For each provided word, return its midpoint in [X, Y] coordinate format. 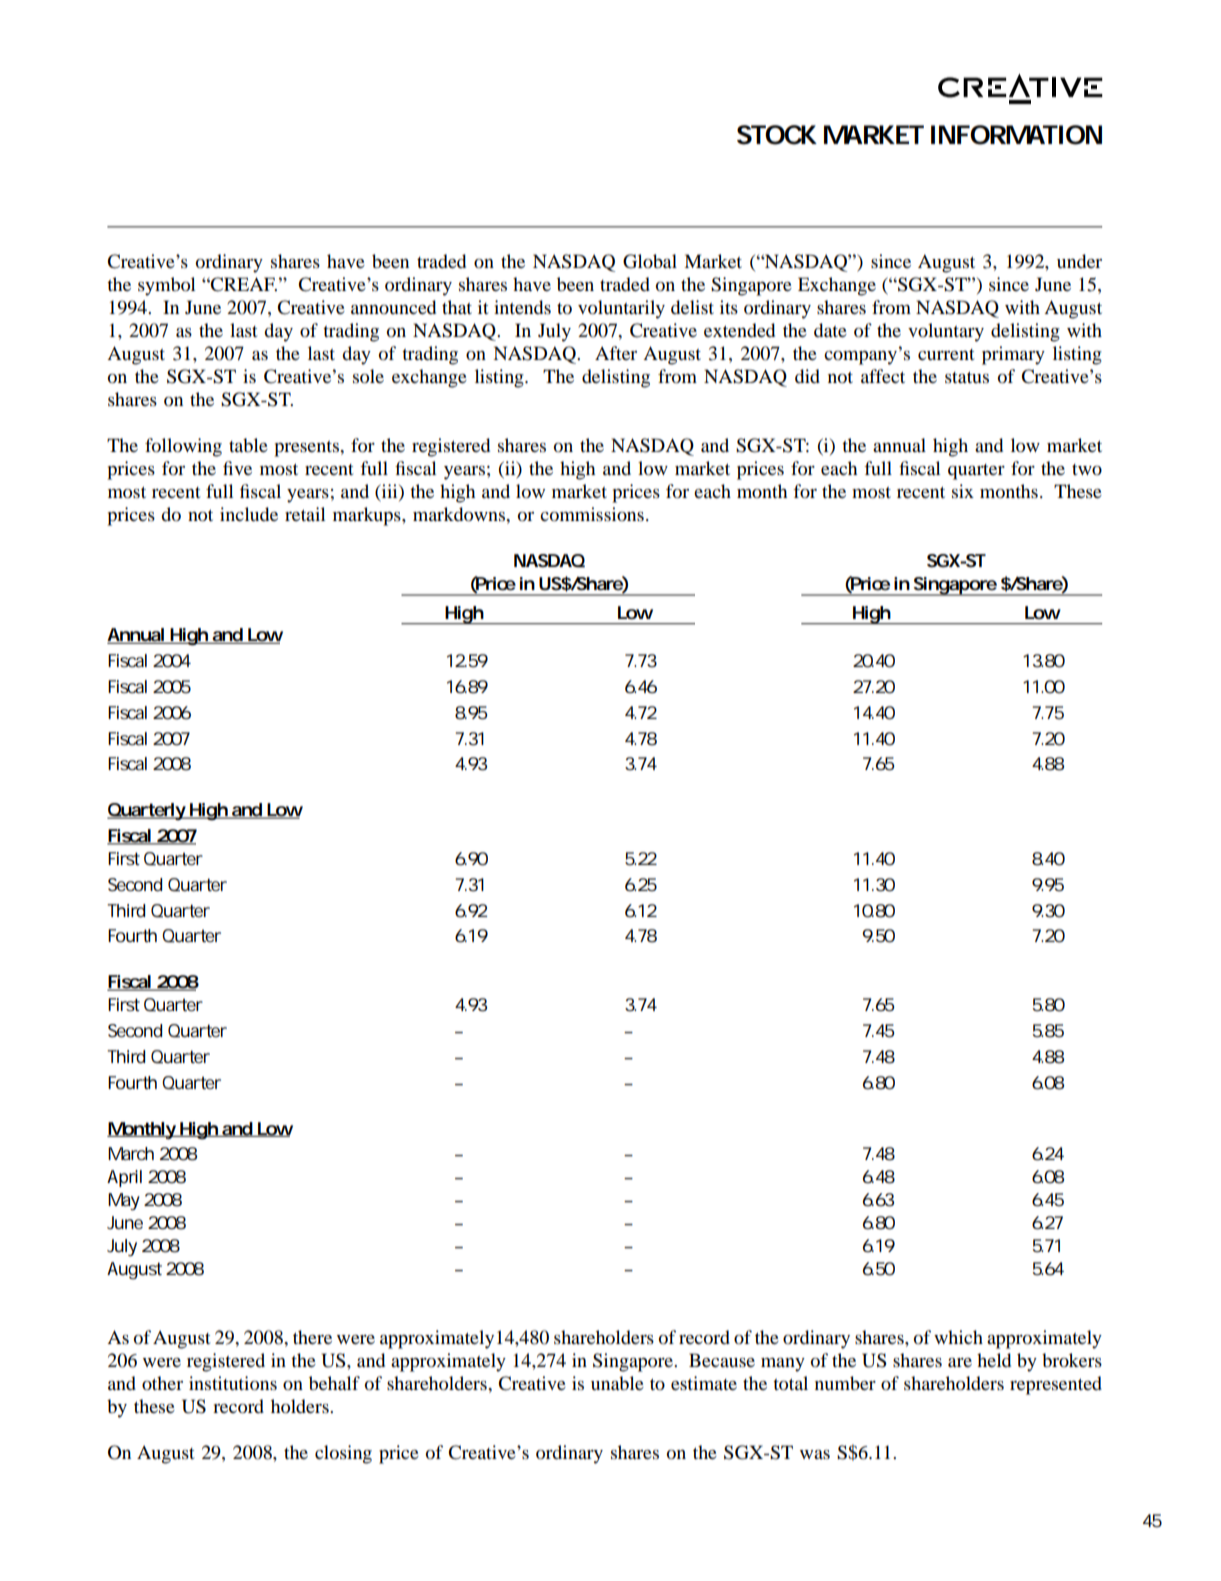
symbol [166, 286]
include [249, 514]
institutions [233, 1383]
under [1079, 261]
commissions [592, 514]
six [963, 491]
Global [650, 261]
